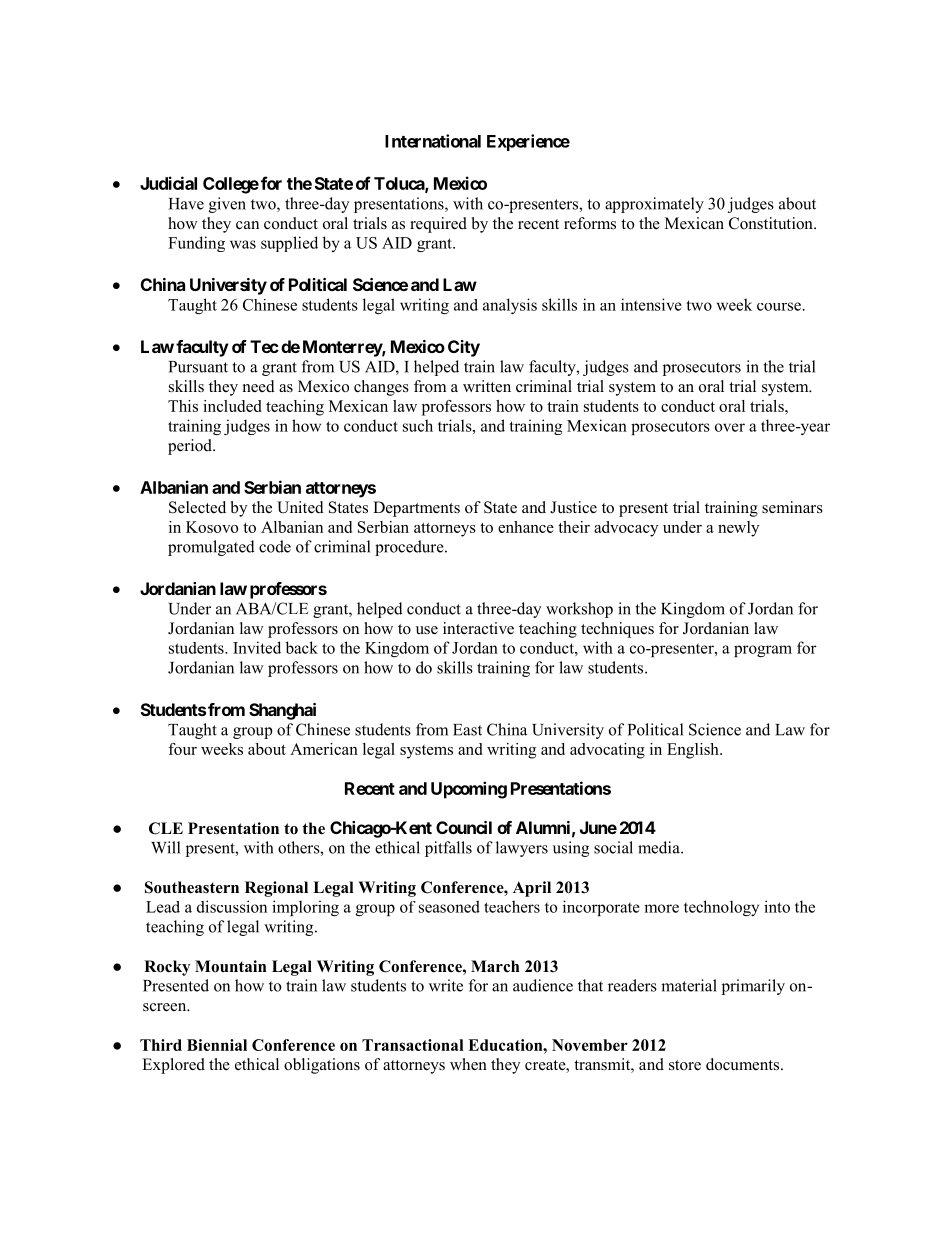  I want to click on interactive, so click(478, 628).
